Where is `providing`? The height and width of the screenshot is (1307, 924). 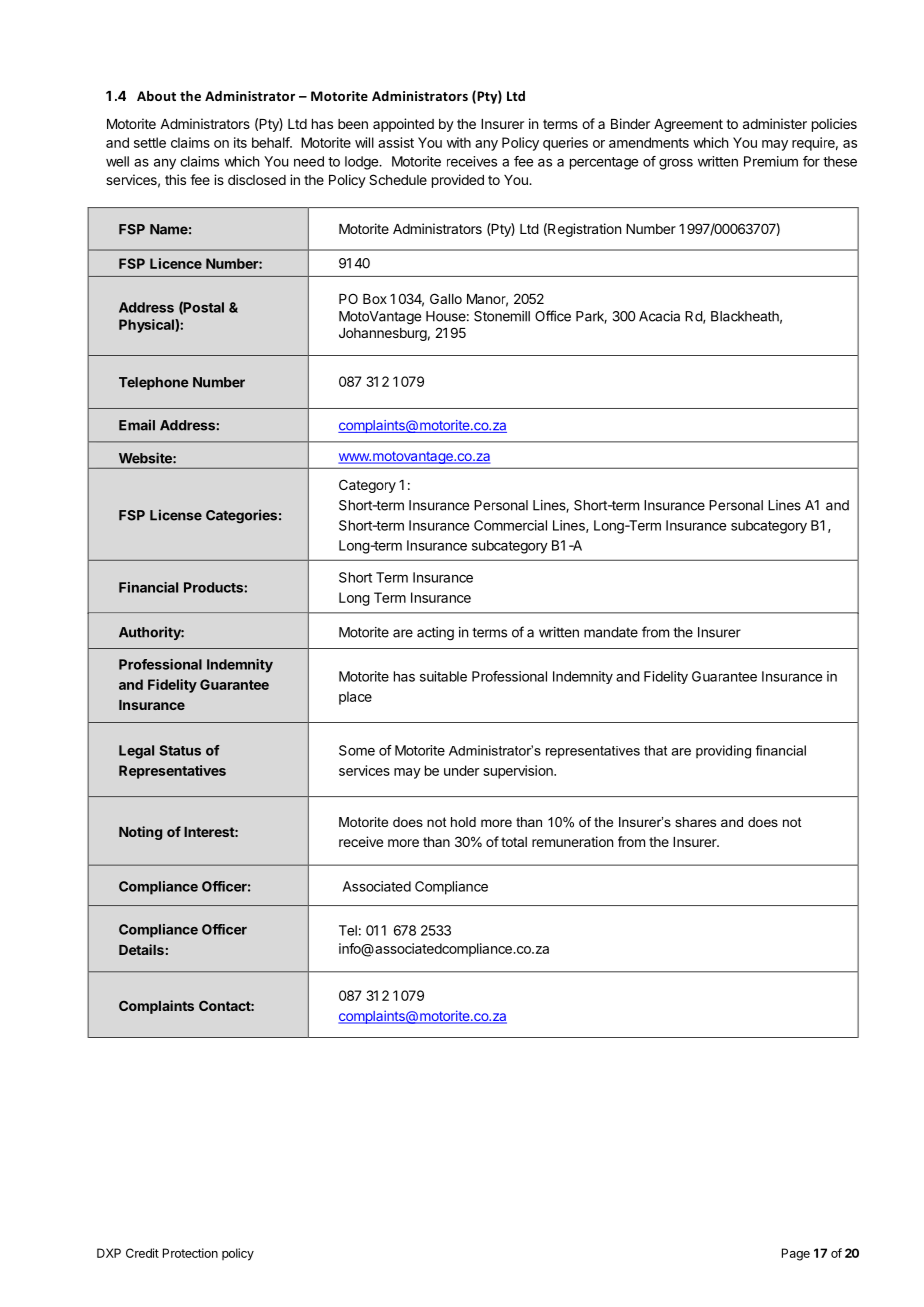
providing is located at coordinates (723, 752).
